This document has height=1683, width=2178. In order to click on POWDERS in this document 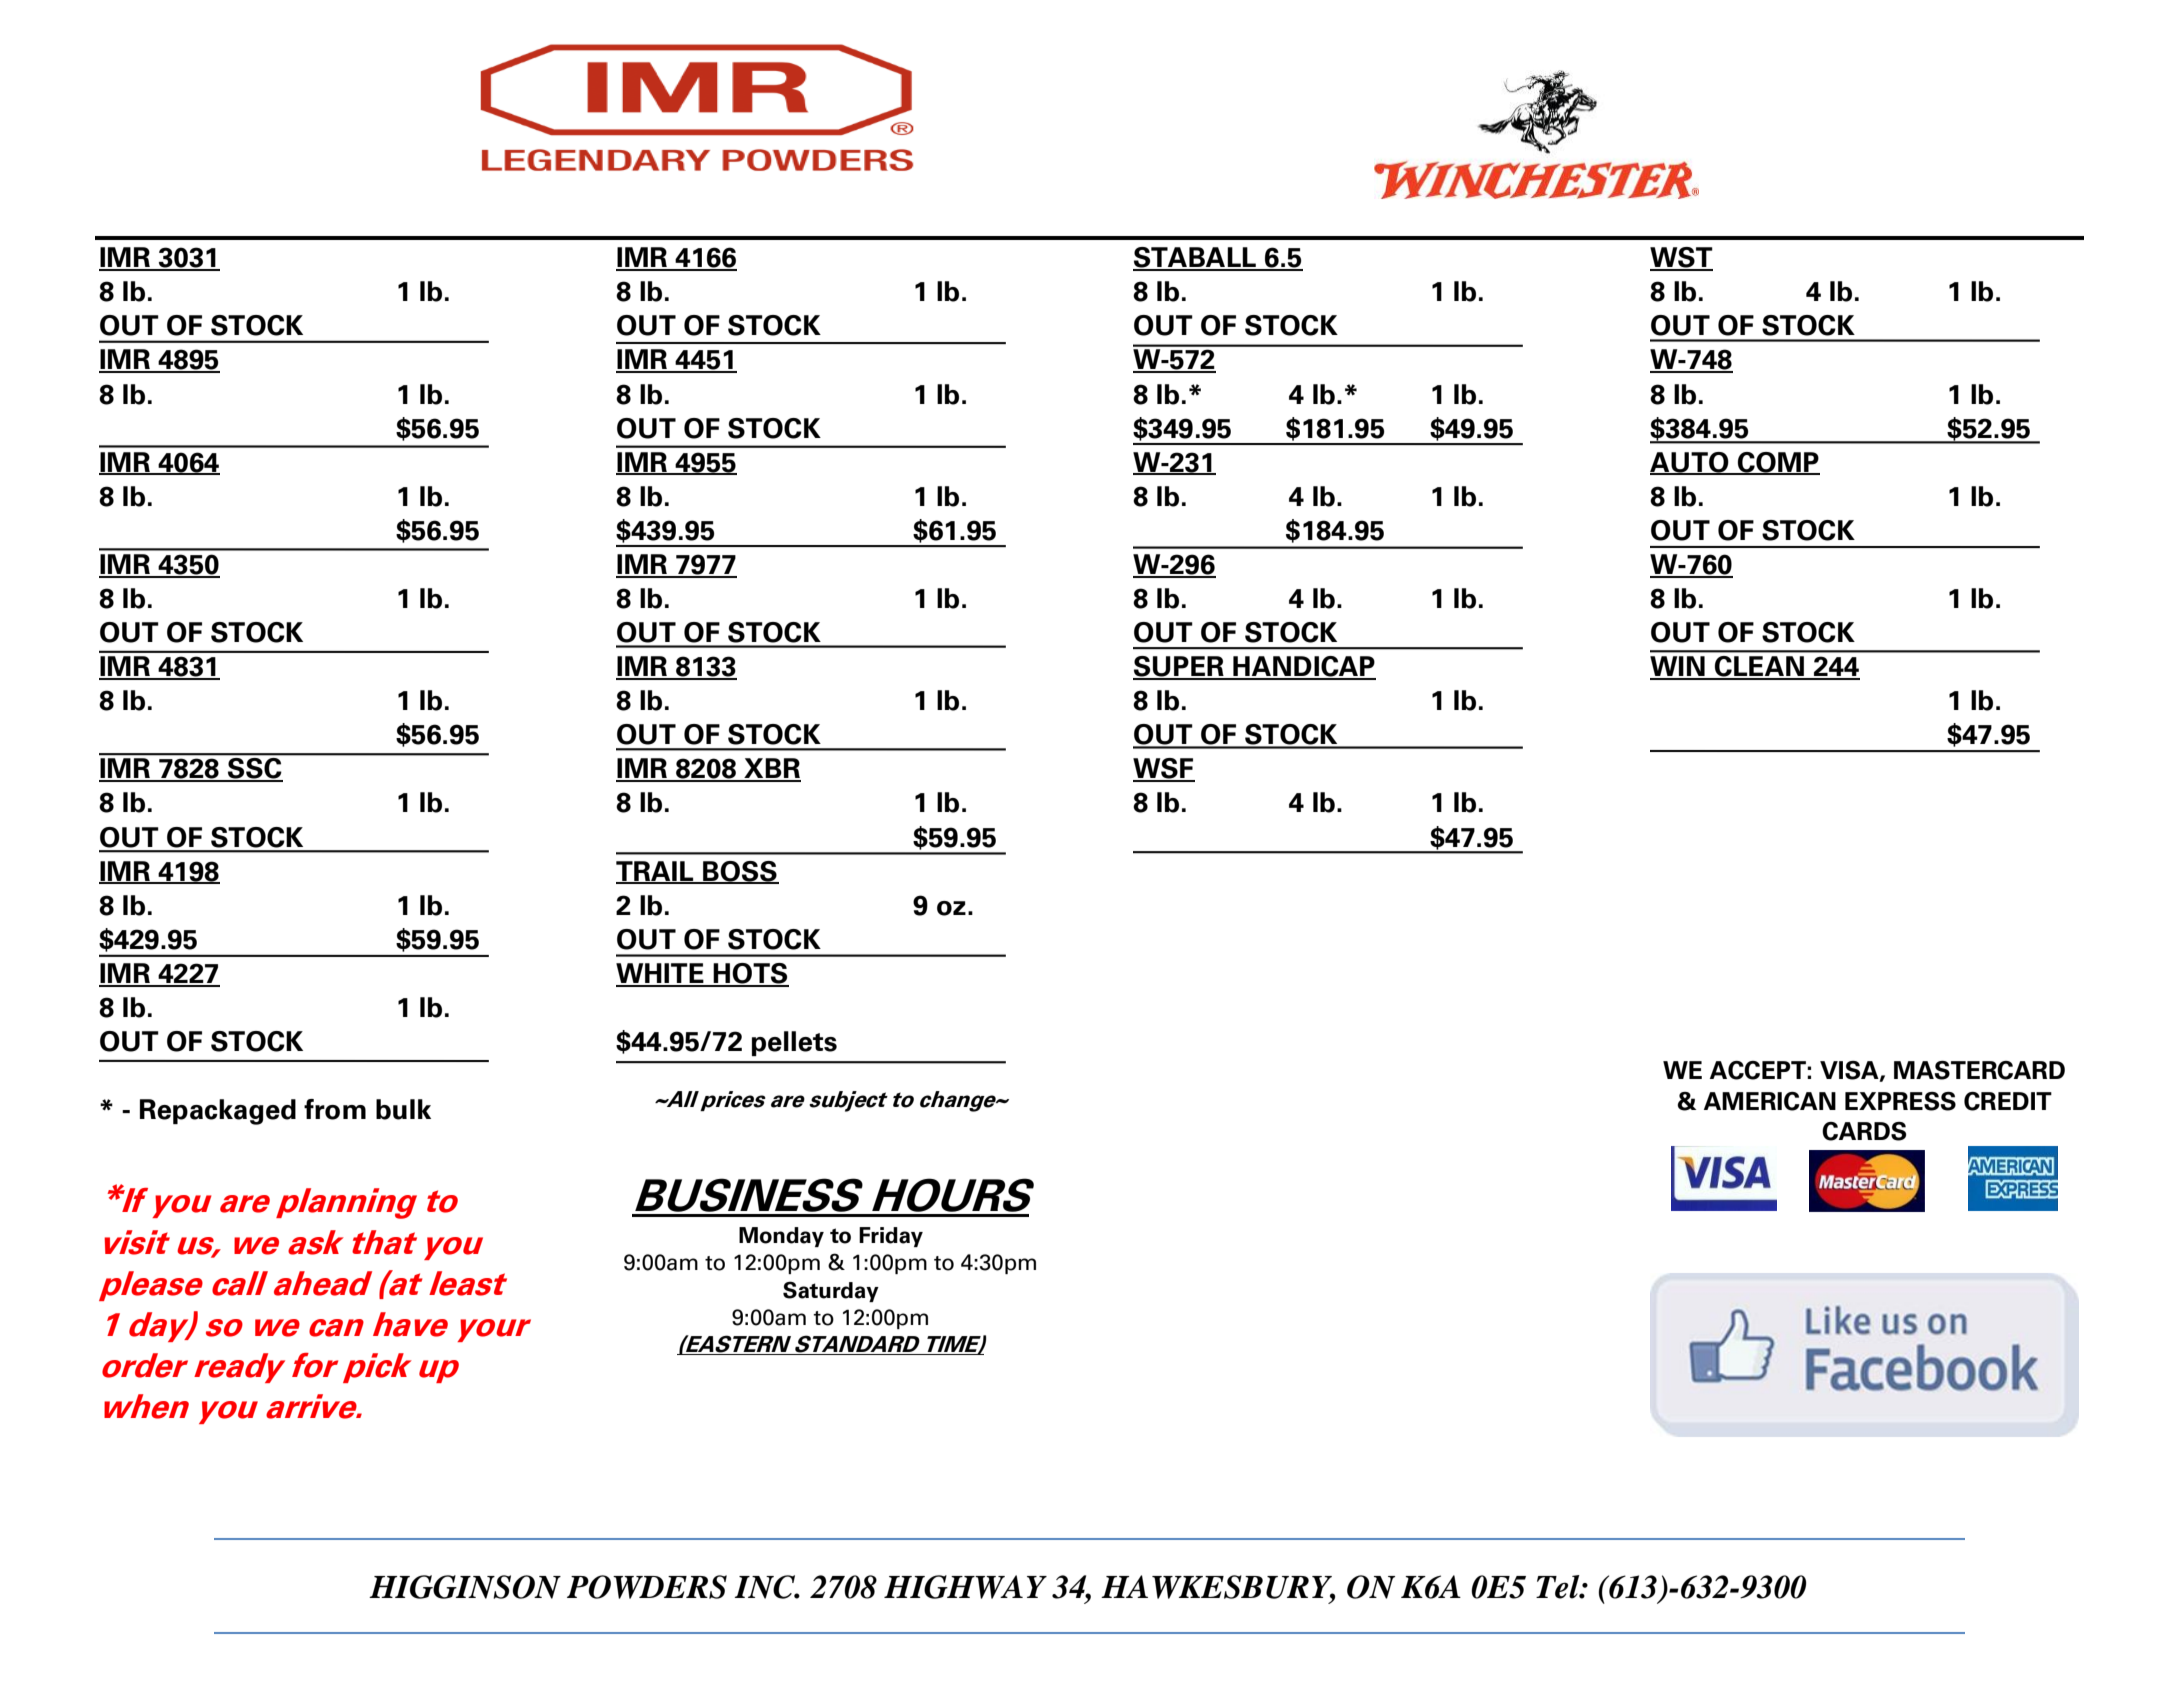, I will do `click(647, 1587)`.
